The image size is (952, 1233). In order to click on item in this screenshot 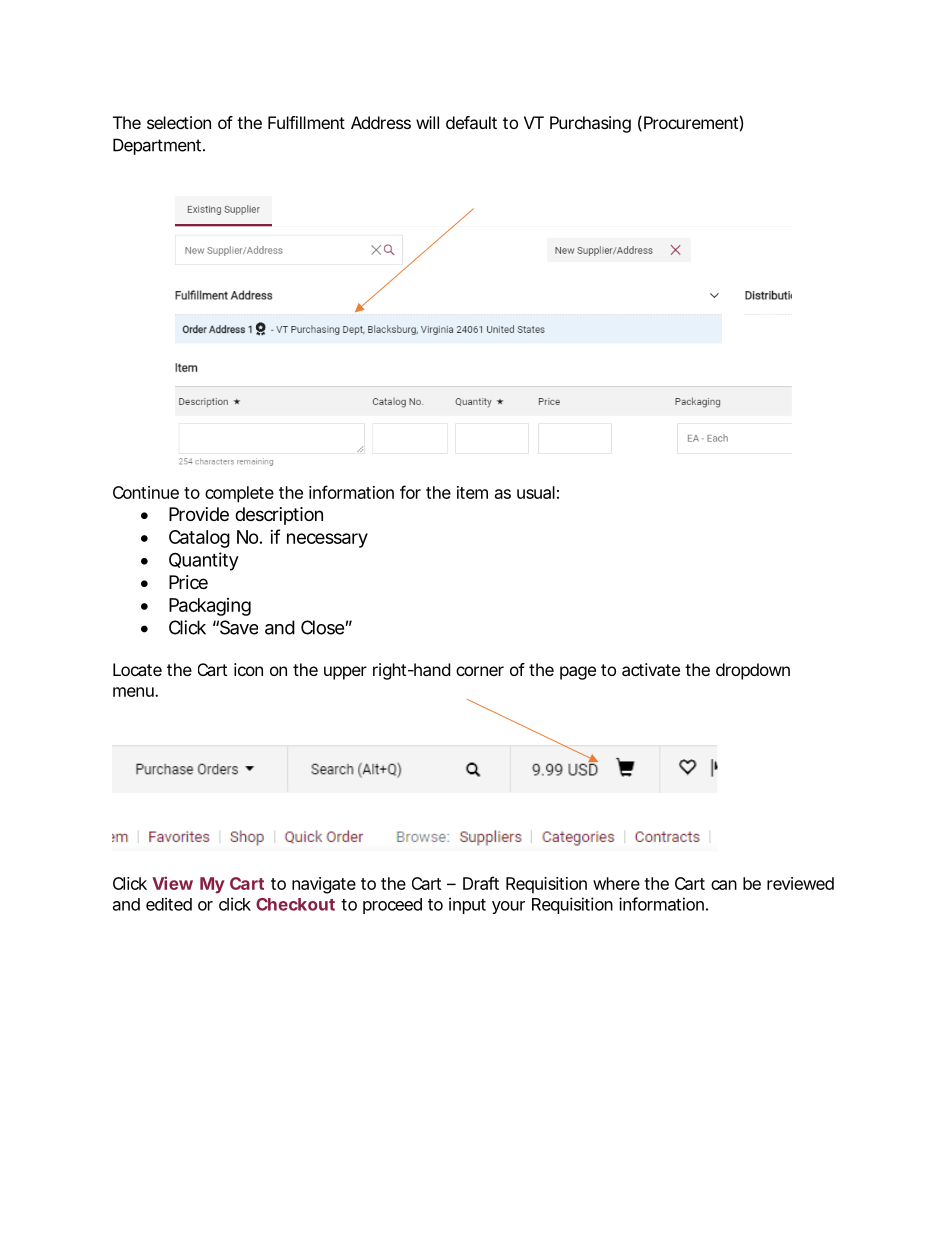, I will do `click(472, 492)`.
